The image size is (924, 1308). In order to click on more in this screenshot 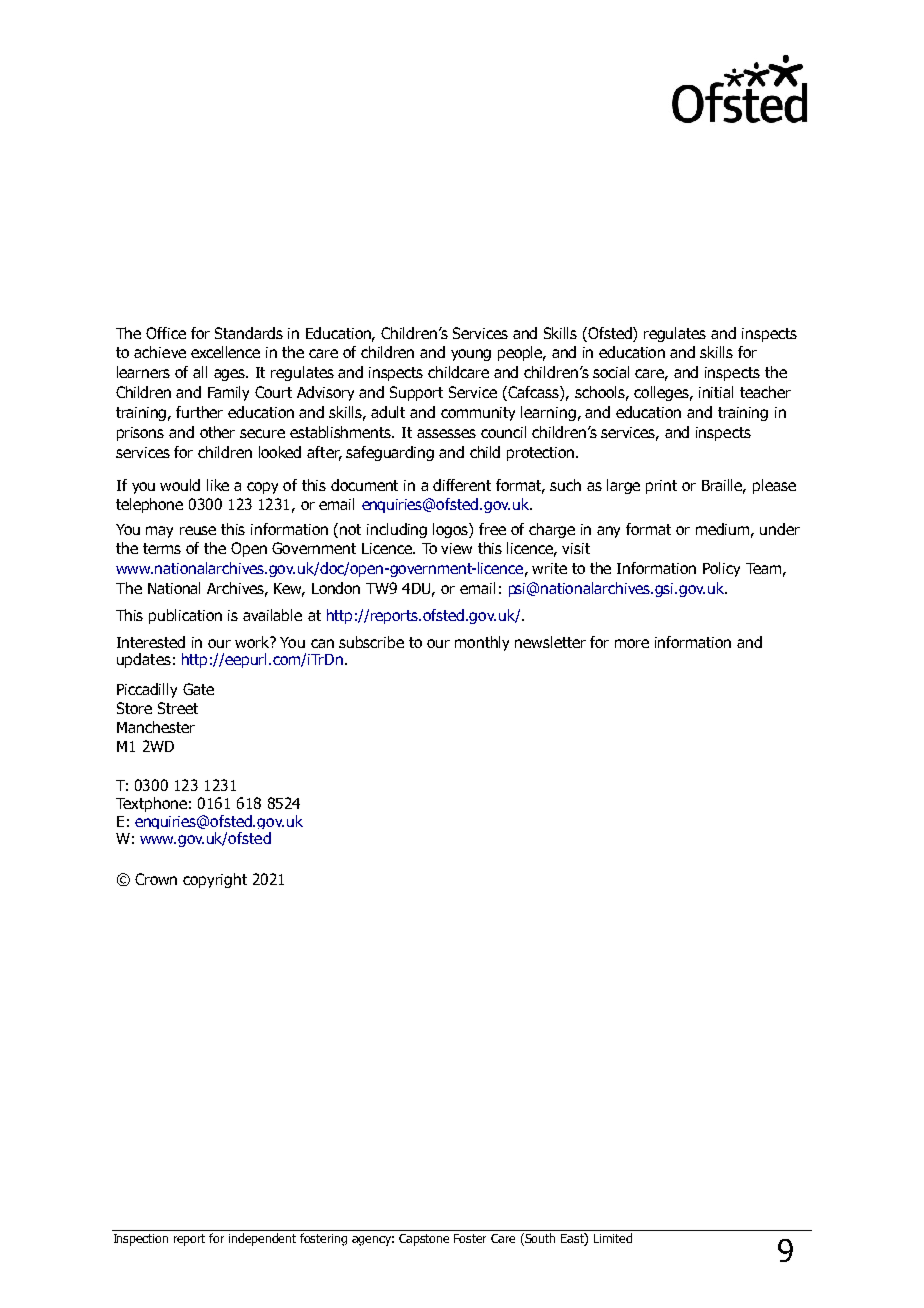, I will do `click(632, 643)`.
